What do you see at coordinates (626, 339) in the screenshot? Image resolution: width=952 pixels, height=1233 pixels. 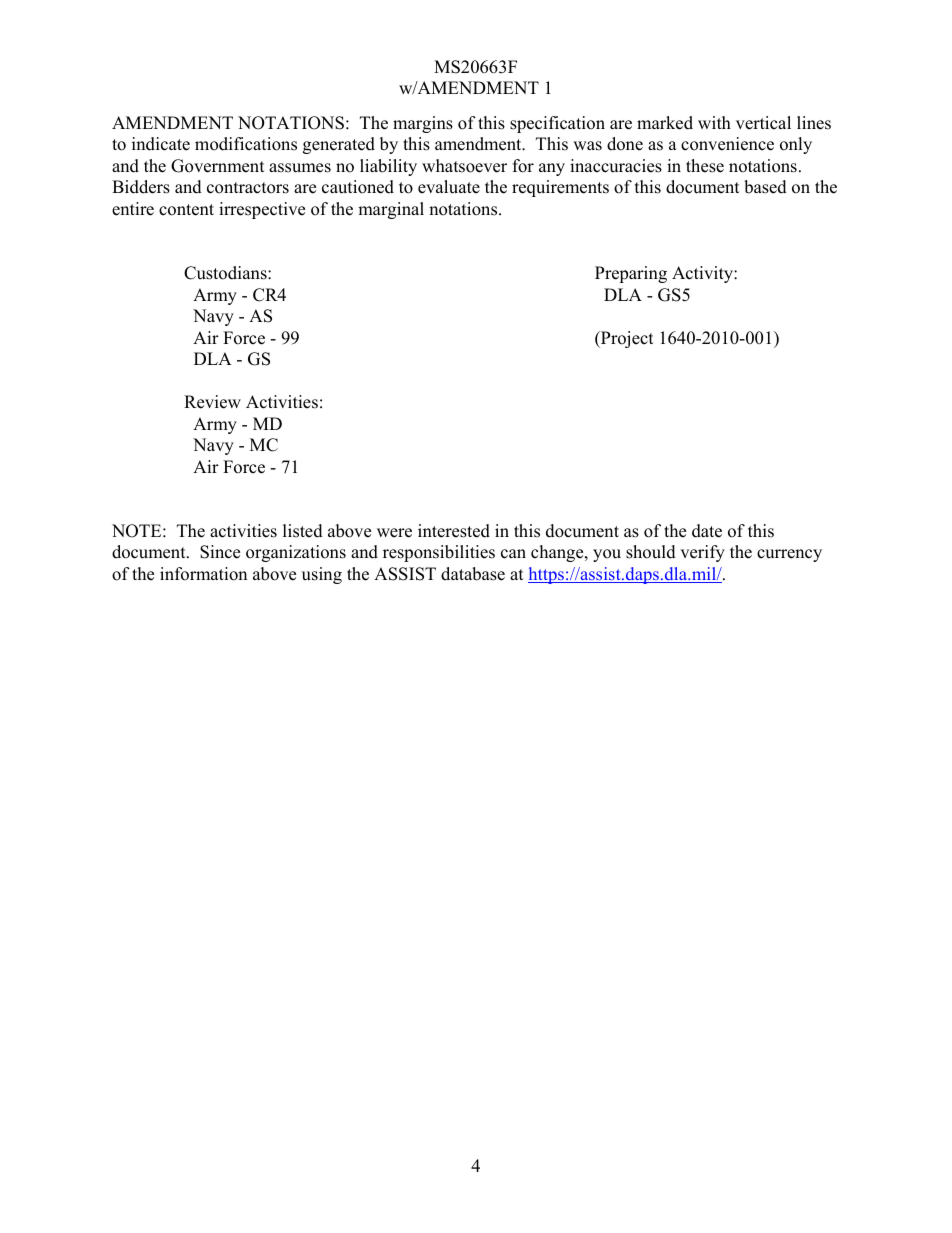 I see `Project` at bounding box center [626, 339].
